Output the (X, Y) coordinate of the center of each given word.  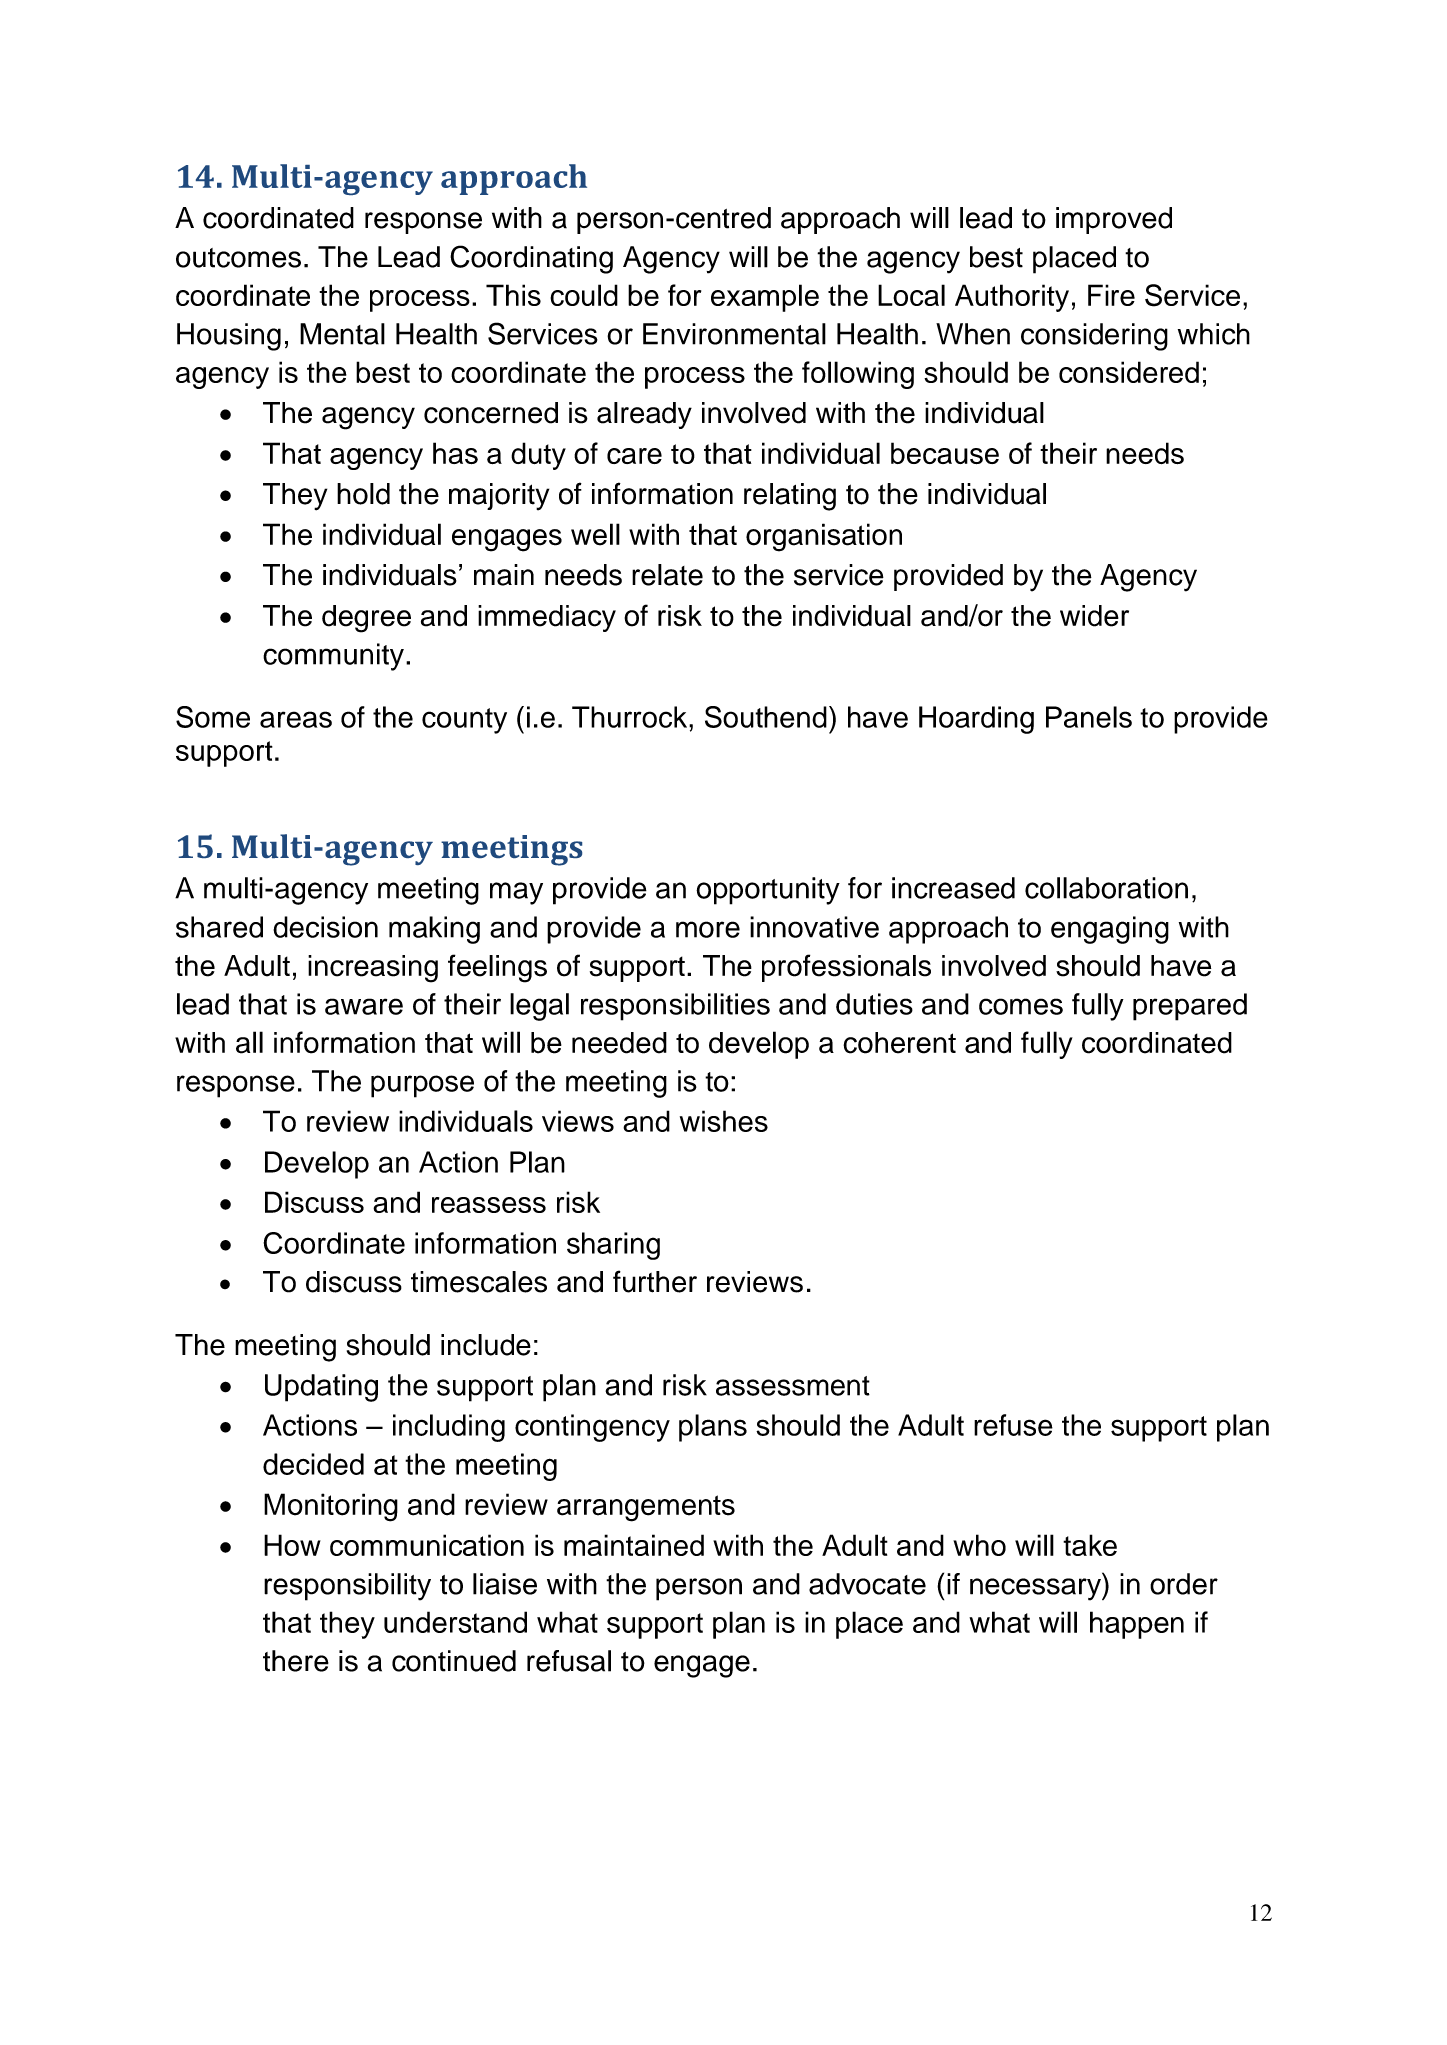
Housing (229, 337)
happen (1137, 1625)
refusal (569, 1661)
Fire (1111, 295)
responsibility (347, 1587)
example (765, 298)
